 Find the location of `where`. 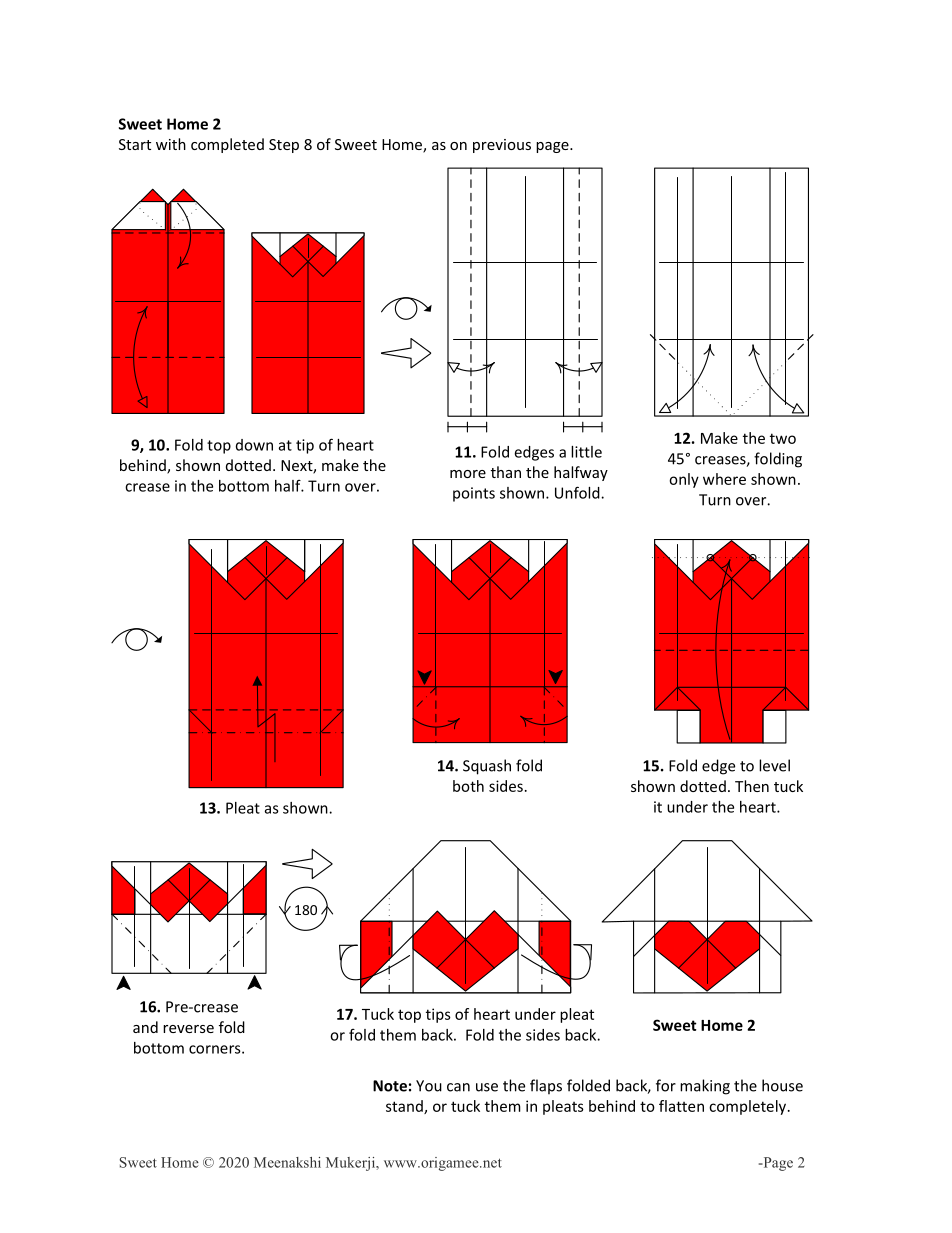

where is located at coordinates (724, 479).
